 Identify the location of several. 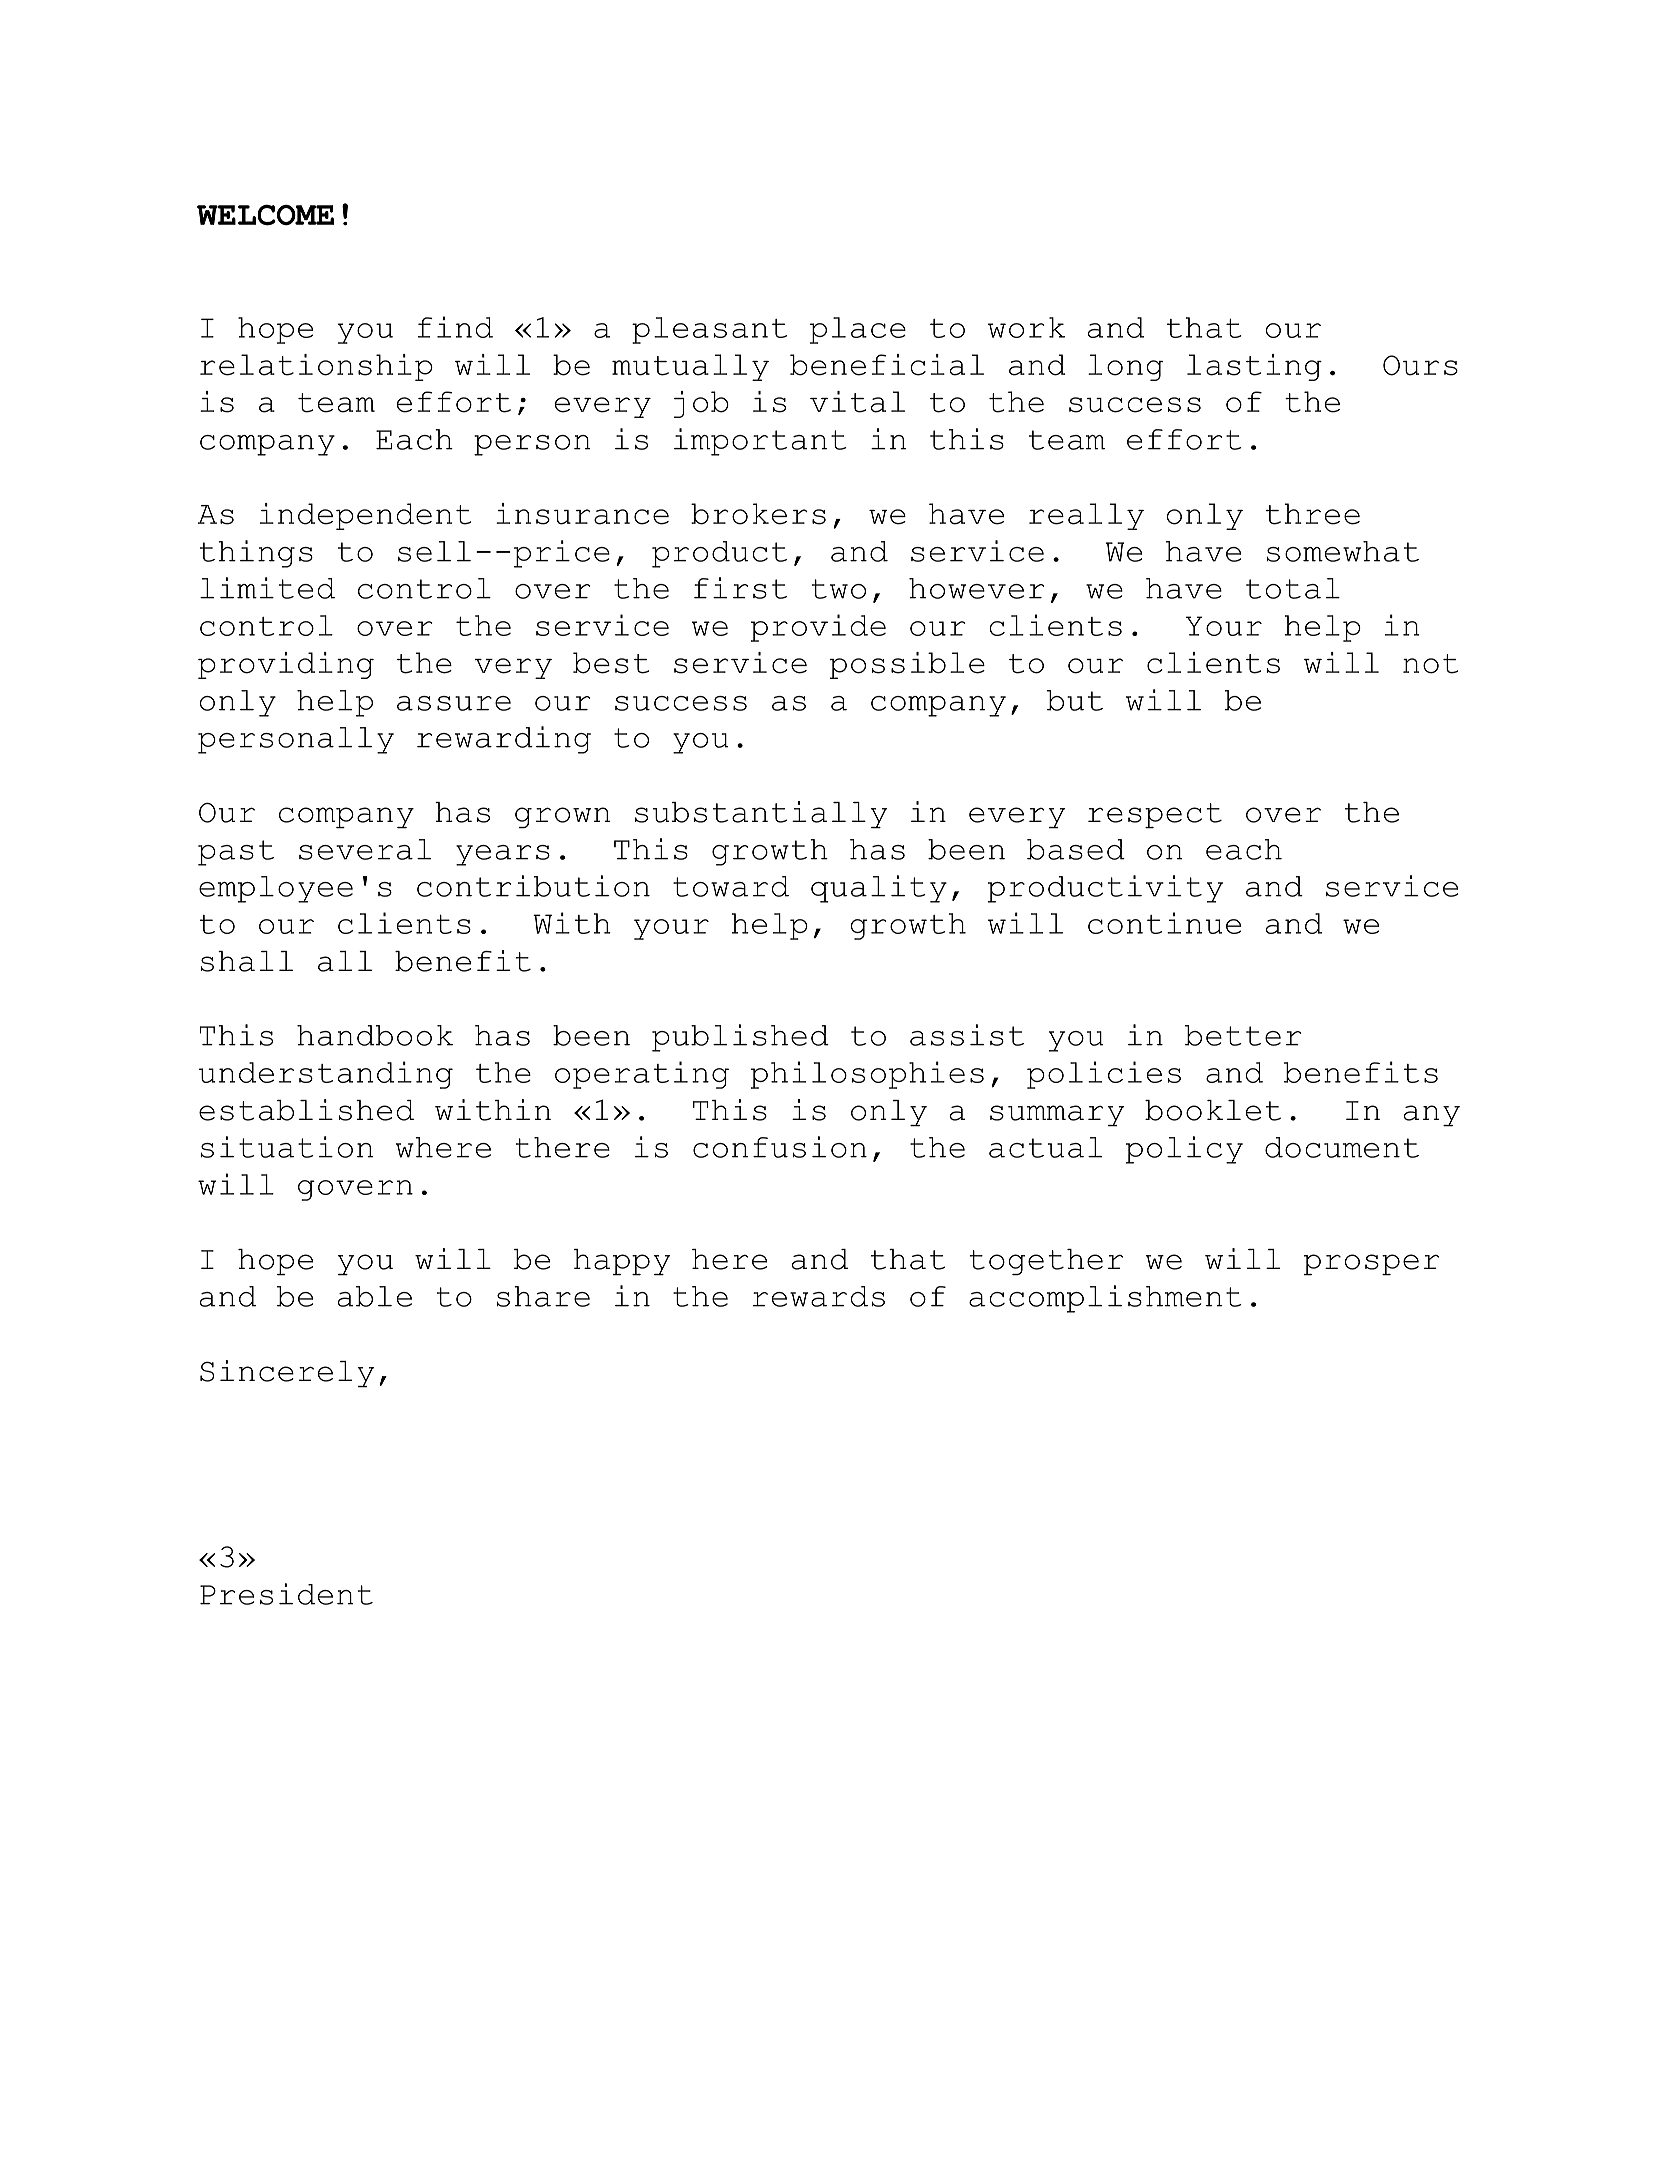
(365, 849).
